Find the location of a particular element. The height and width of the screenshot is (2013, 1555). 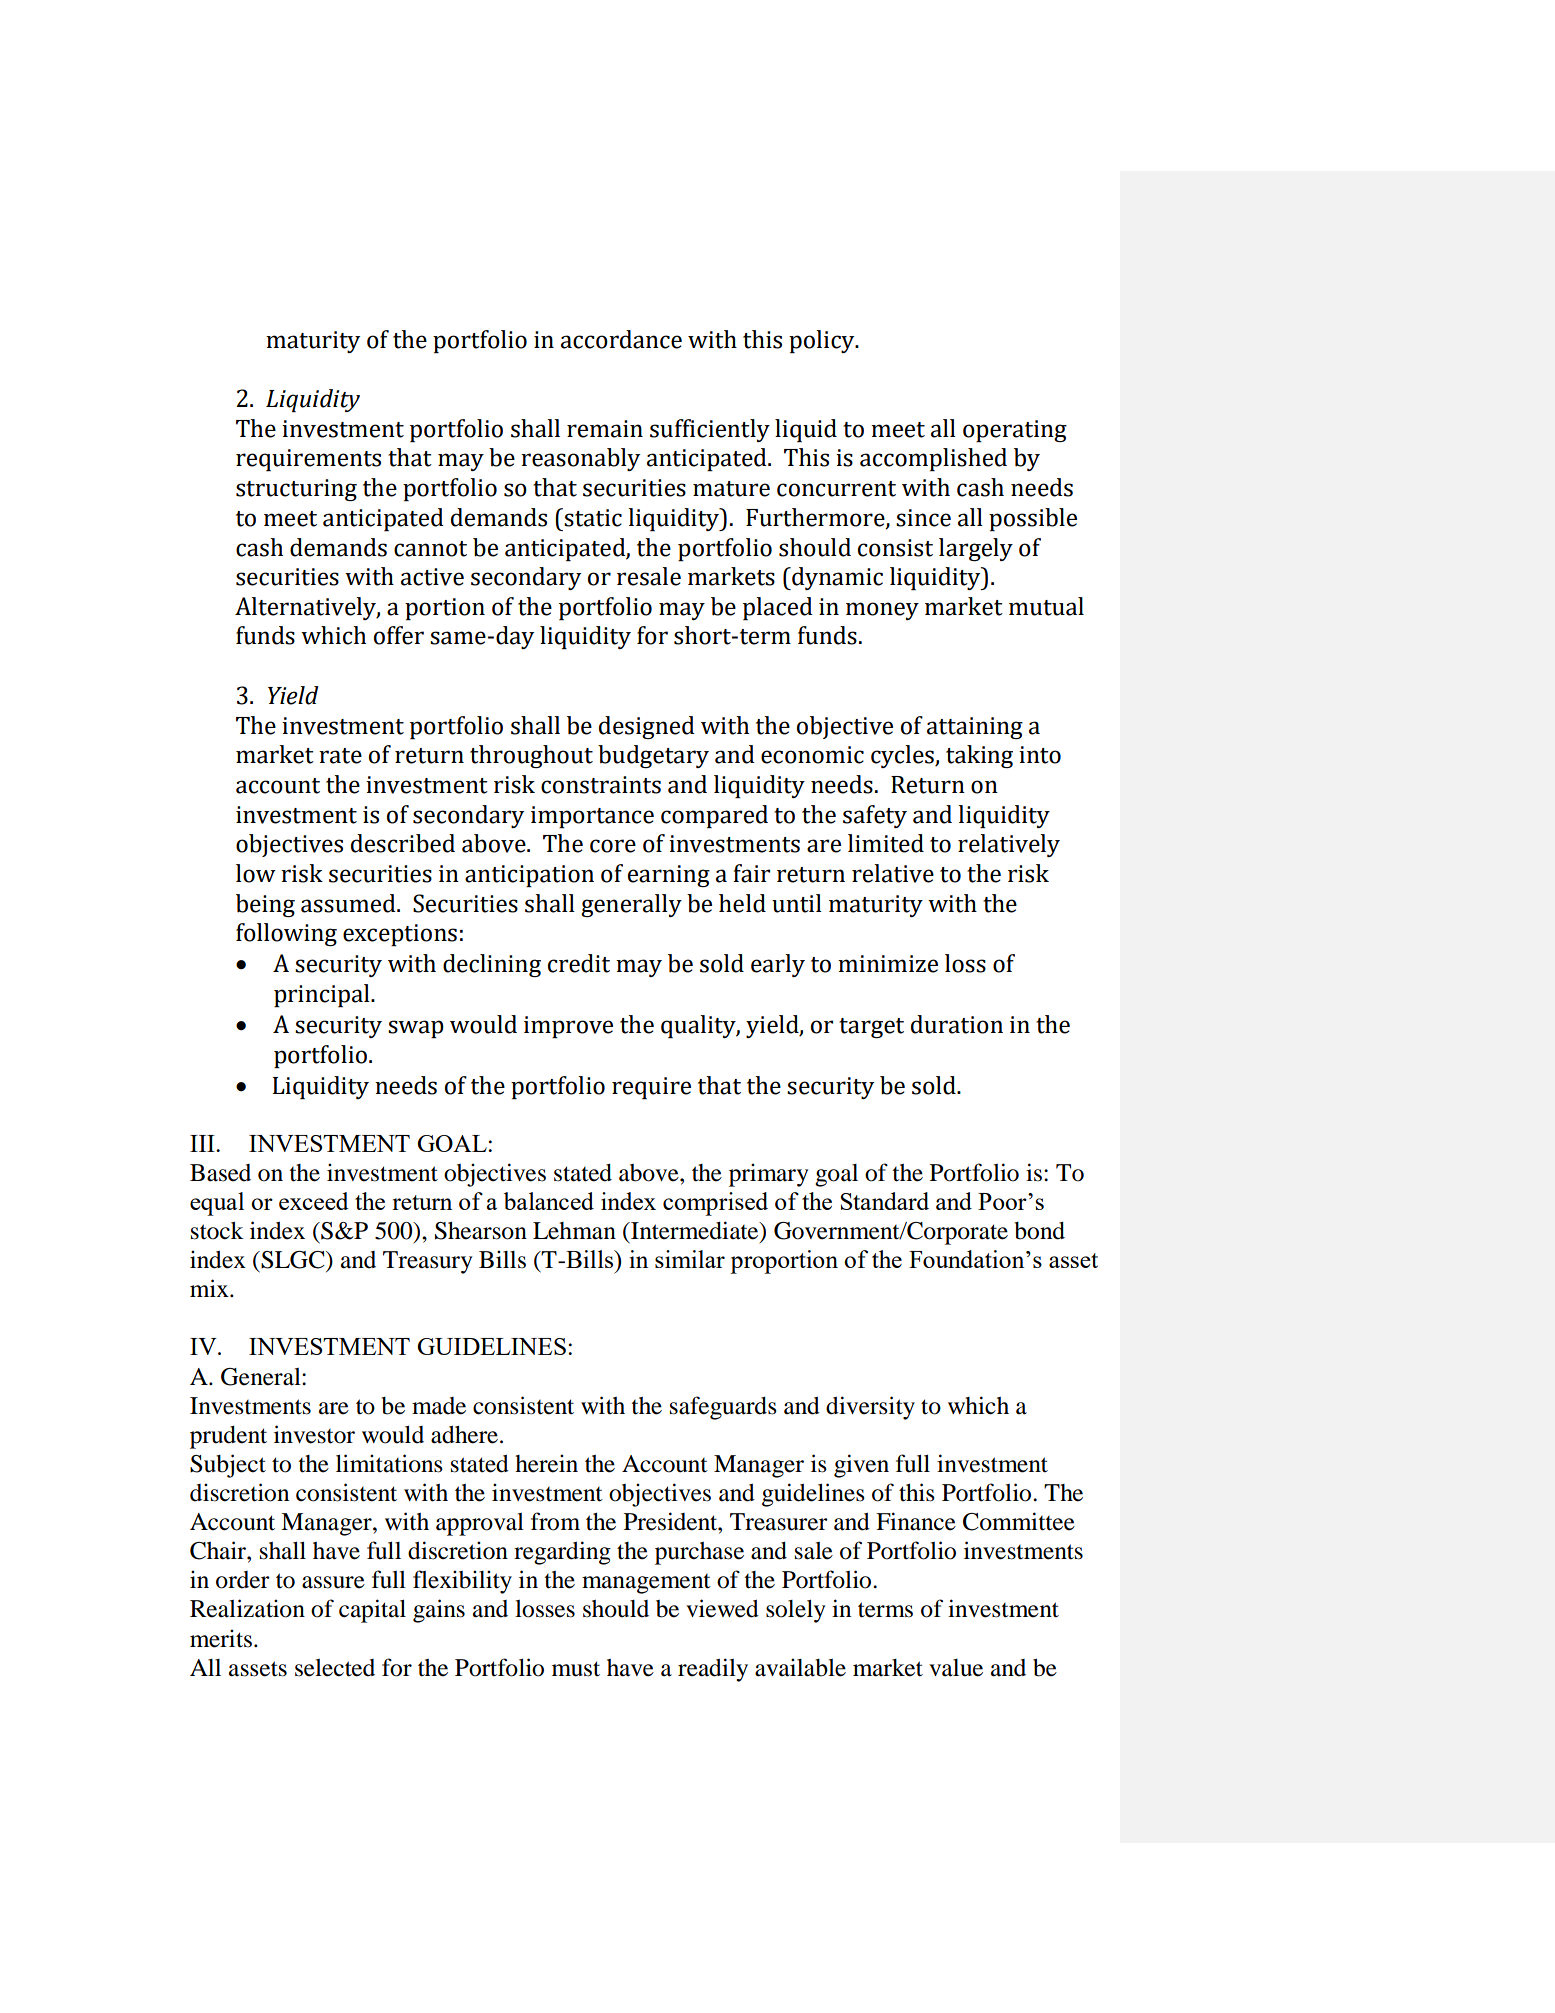

operating is located at coordinates (1015, 431).
